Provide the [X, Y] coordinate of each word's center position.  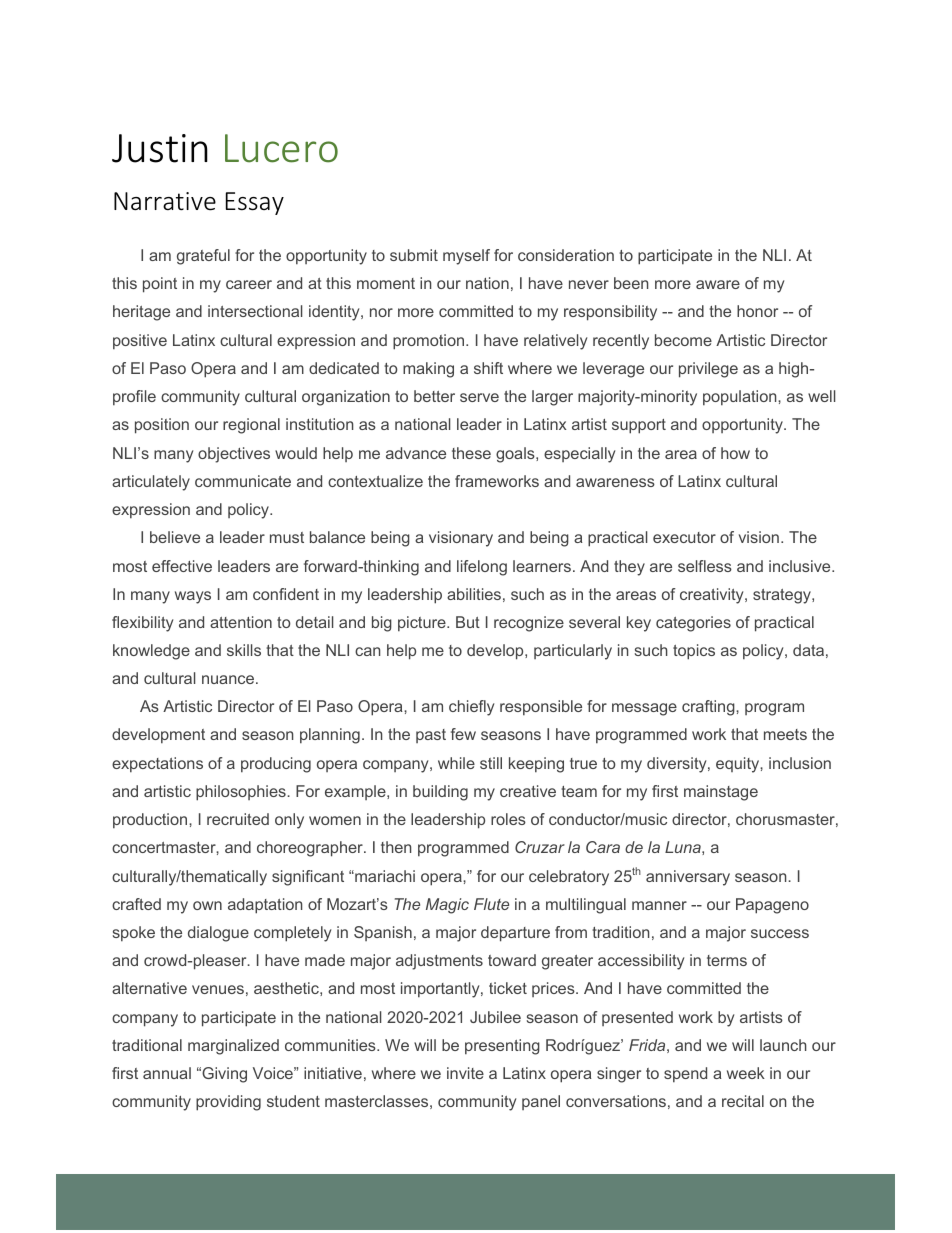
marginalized [233, 1047]
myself [466, 257]
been [631, 283]
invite [465, 1073]
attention [241, 622]
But [468, 622]
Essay [255, 203]
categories [693, 624]
